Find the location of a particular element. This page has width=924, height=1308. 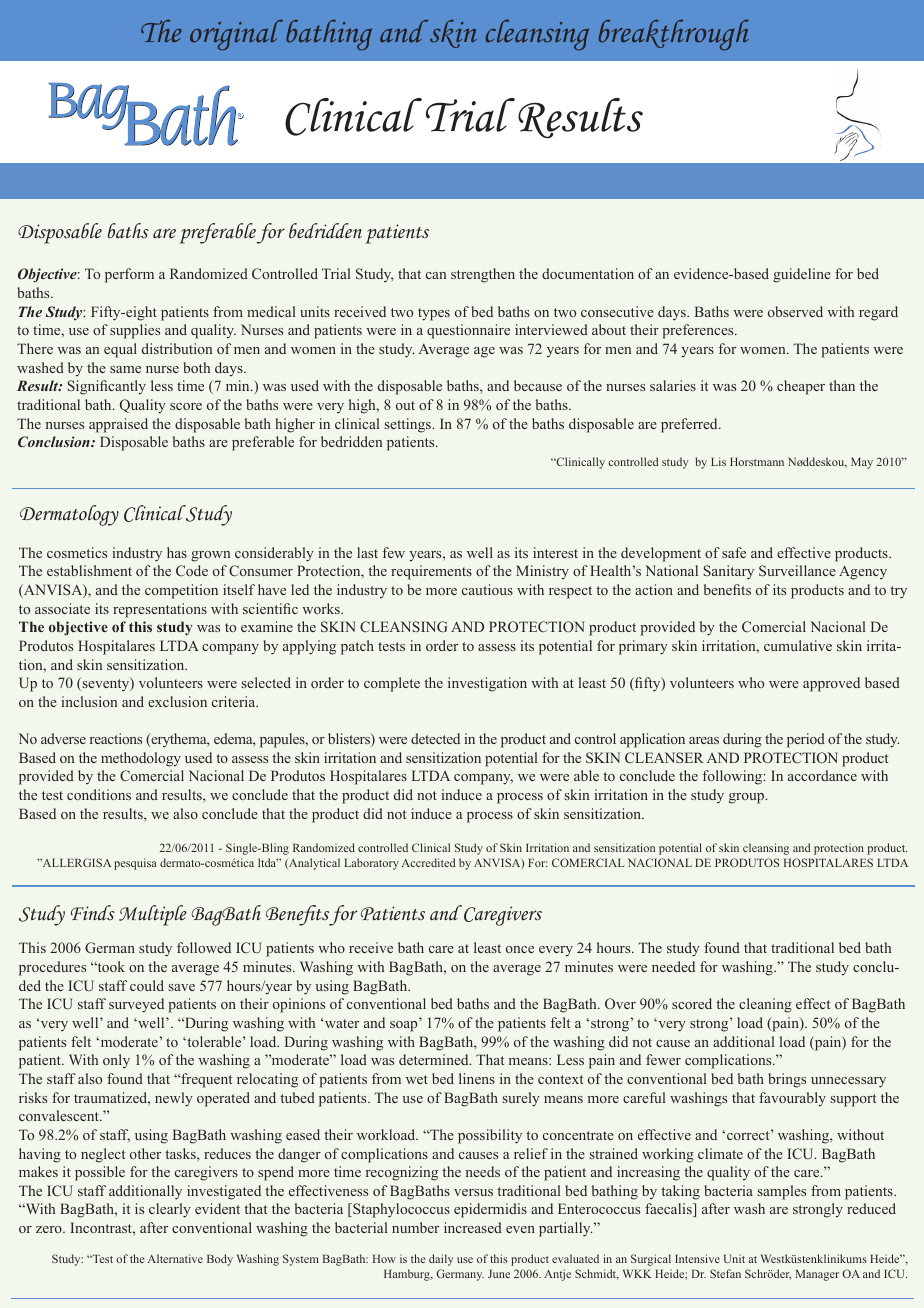

cumulative is located at coordinates (798, 645).
